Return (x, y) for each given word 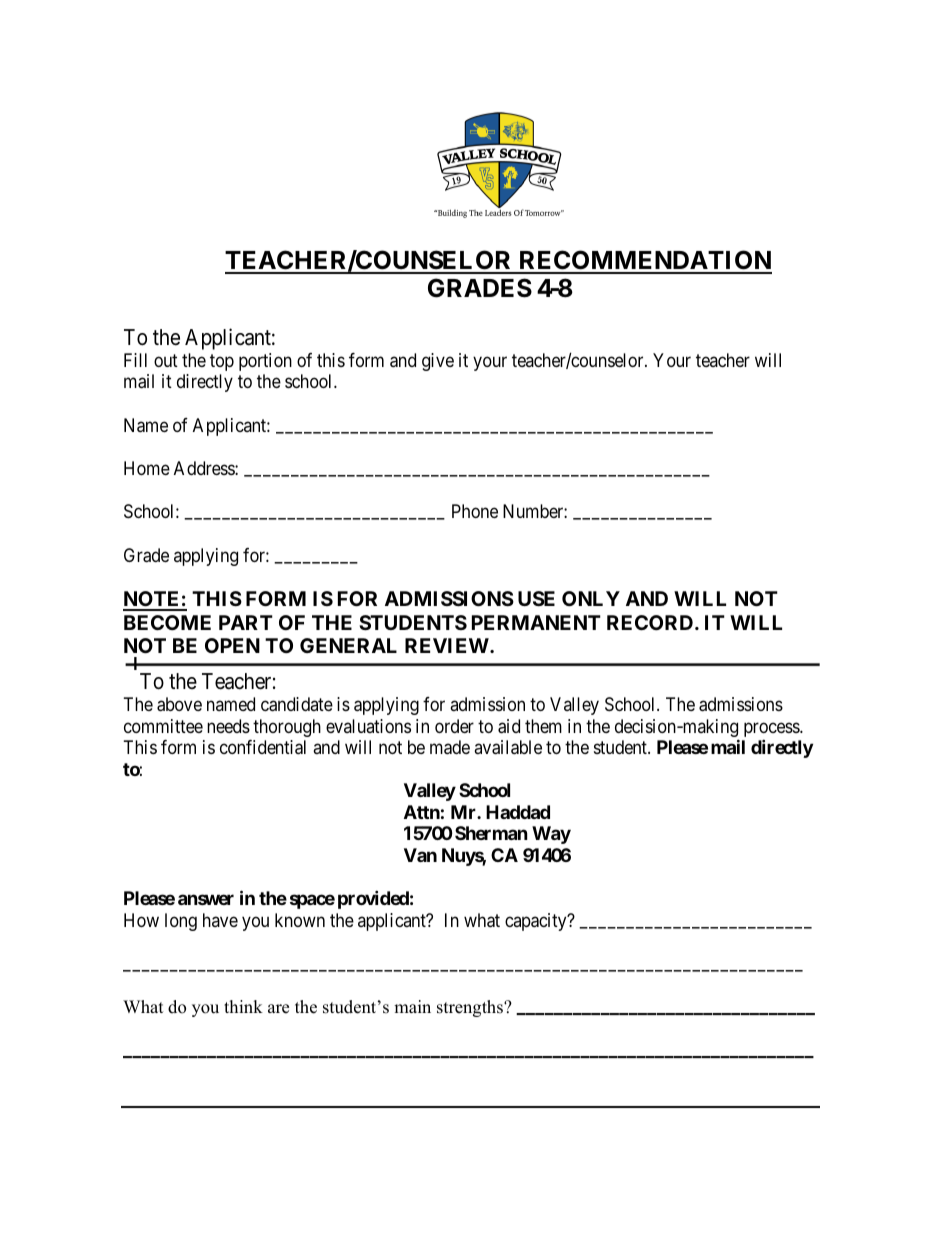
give (438, 362)
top (222, 362)
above (179, 704)
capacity (537, 922)
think (243, 1006)
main (412, 1006)
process (772, 731)
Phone (475, 511)
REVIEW (448, 645)
